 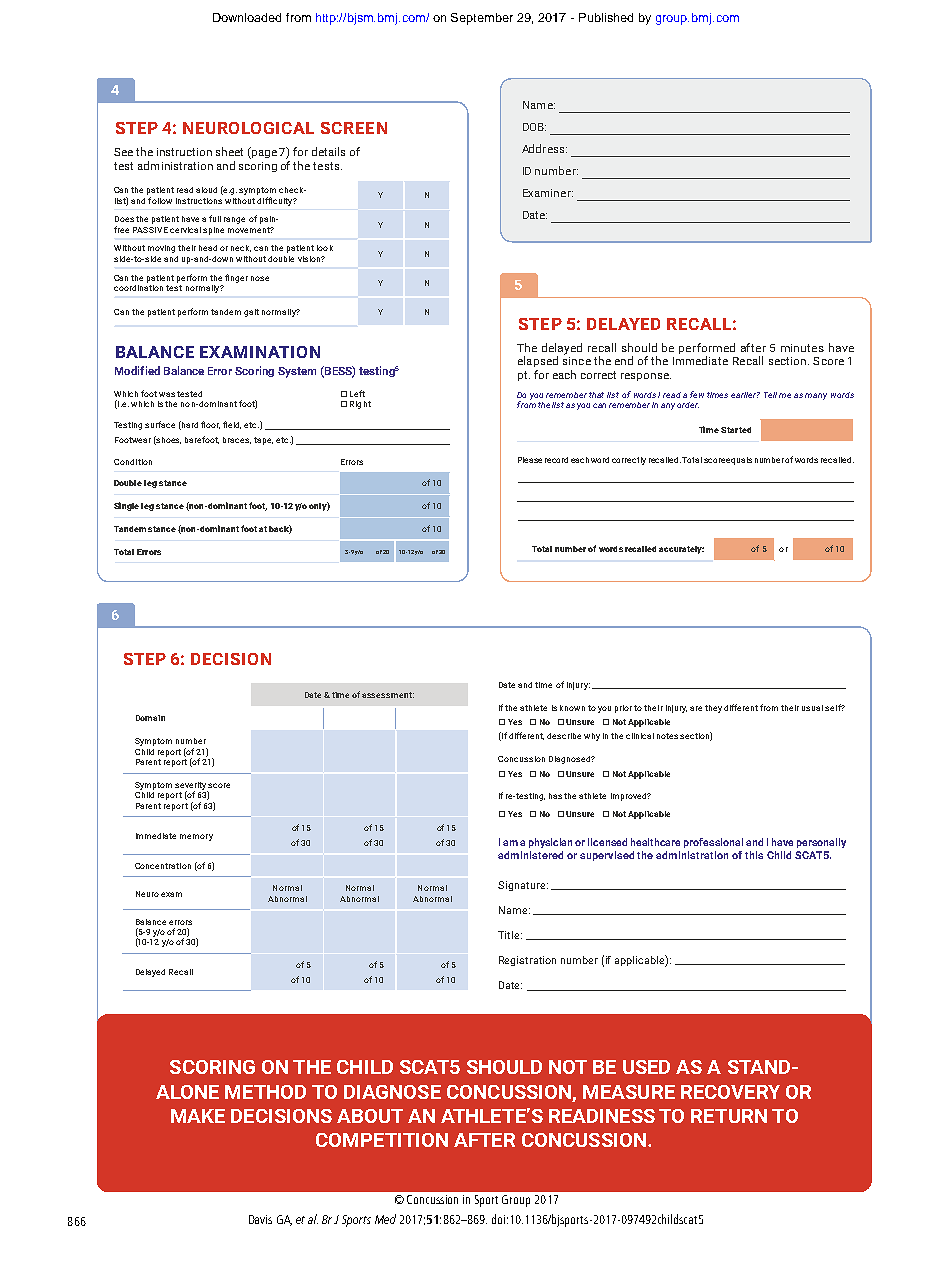 What do you see at coordinates (482, 19) in the screenshot?
I see `September` at bounding box center [482, 19].
